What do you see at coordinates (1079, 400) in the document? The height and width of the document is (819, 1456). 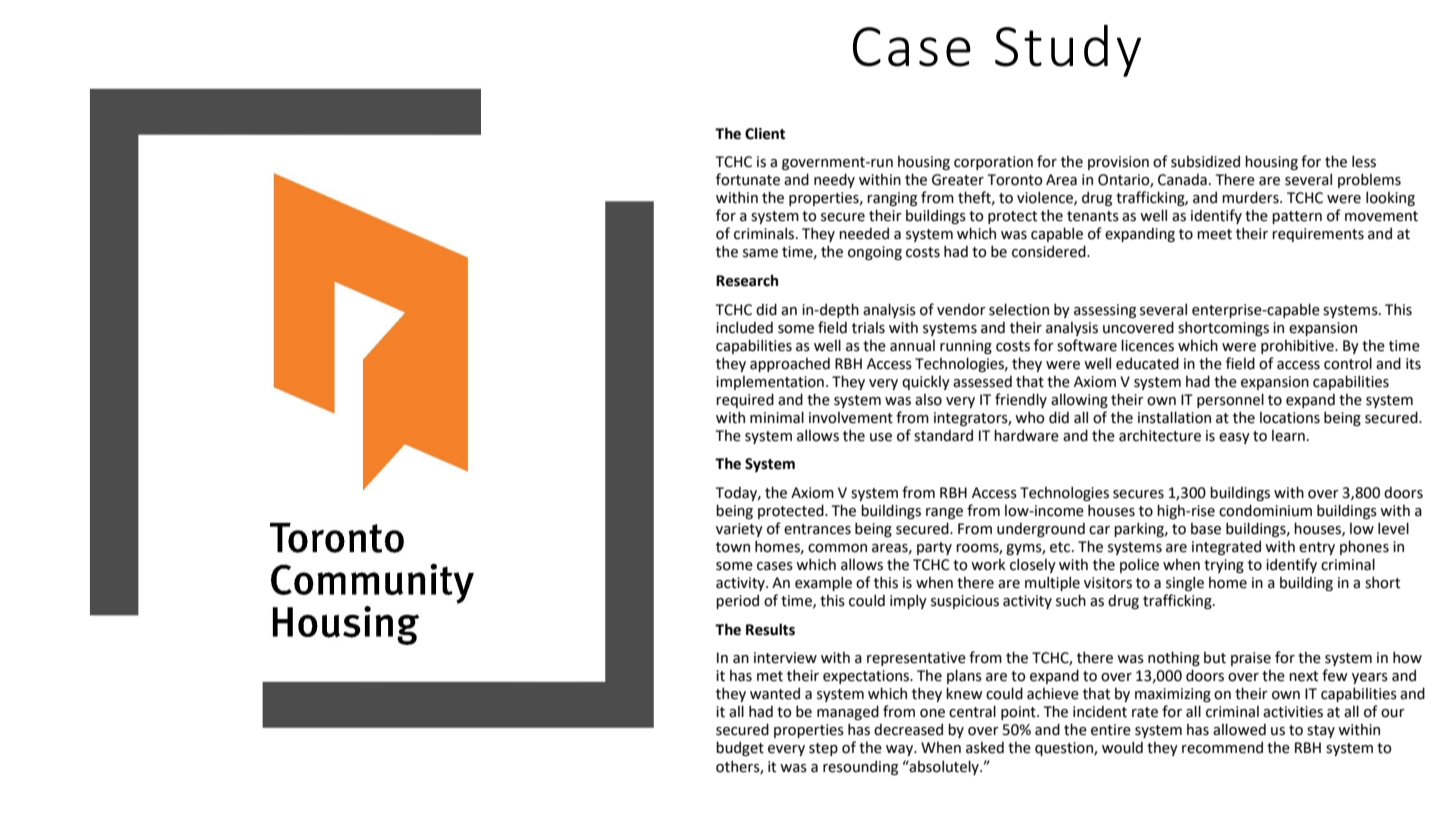 I see `allowing` at bounding box center [1079, 400].
